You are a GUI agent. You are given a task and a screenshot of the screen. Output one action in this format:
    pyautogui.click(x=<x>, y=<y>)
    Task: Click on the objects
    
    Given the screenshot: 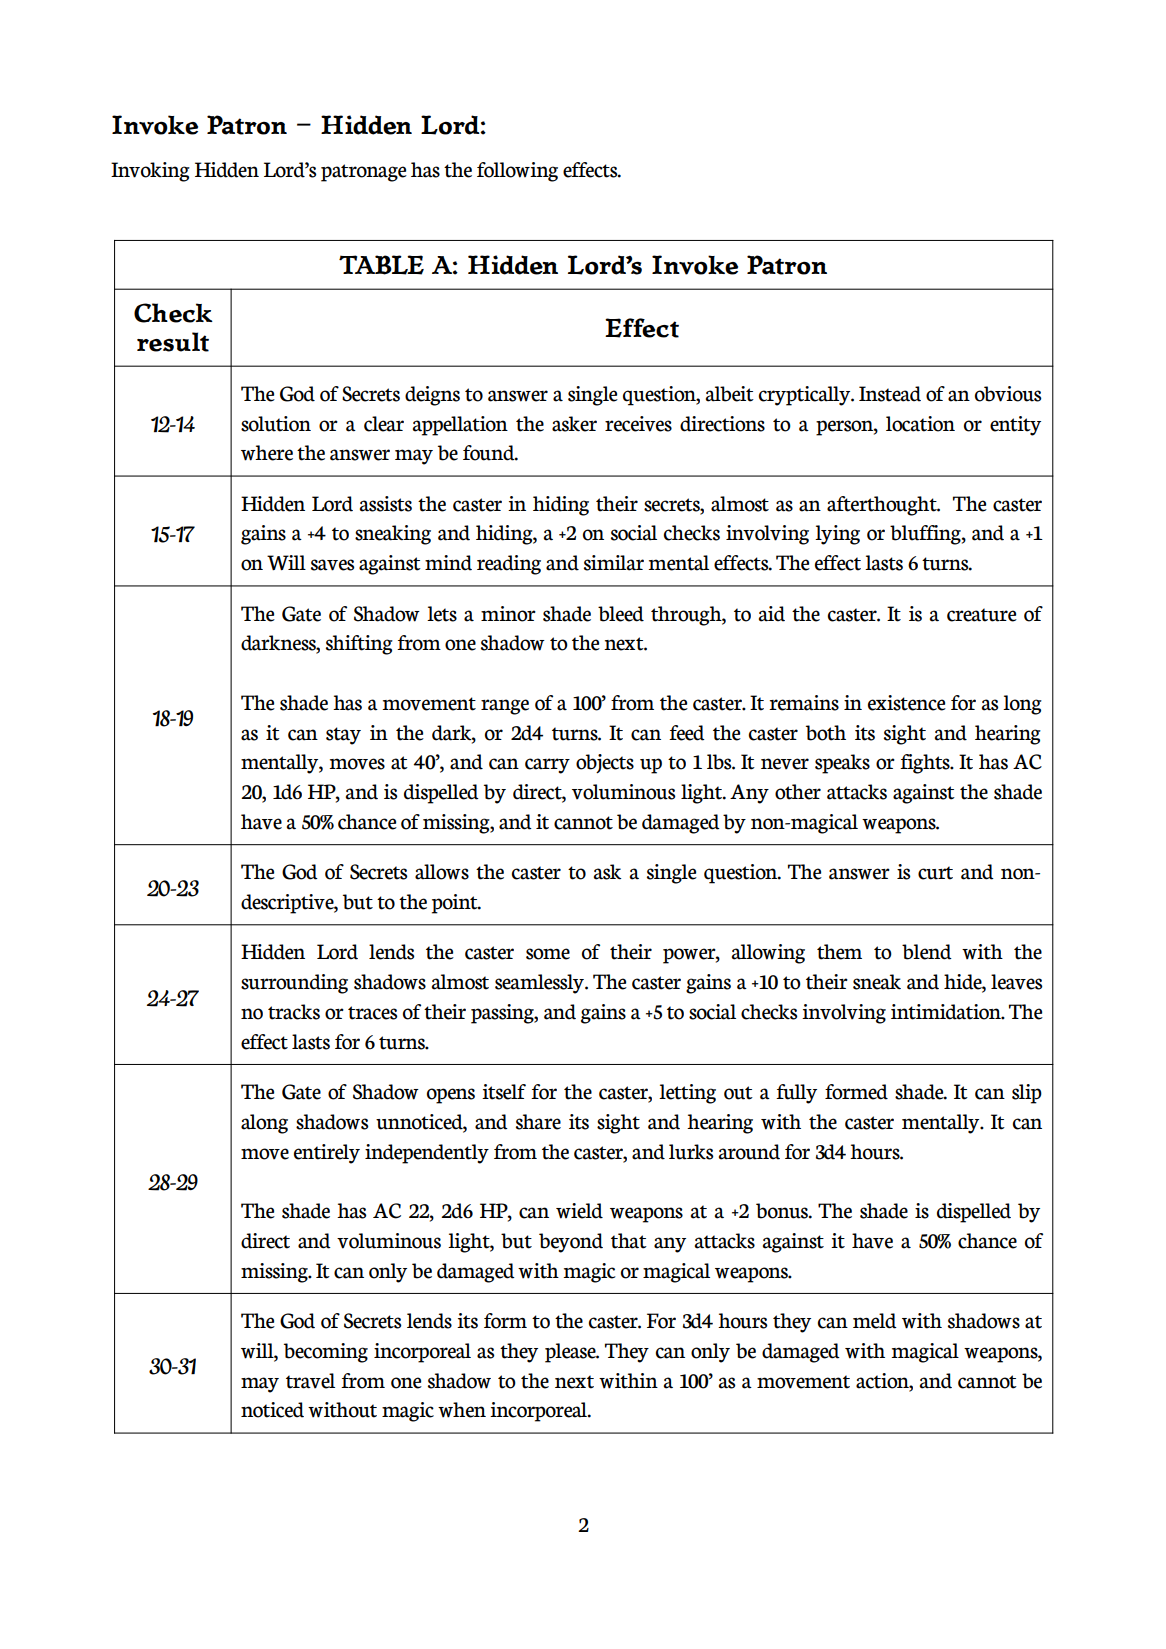 What is the action you would take?
    pyautogui.click(x=605, y=763)
